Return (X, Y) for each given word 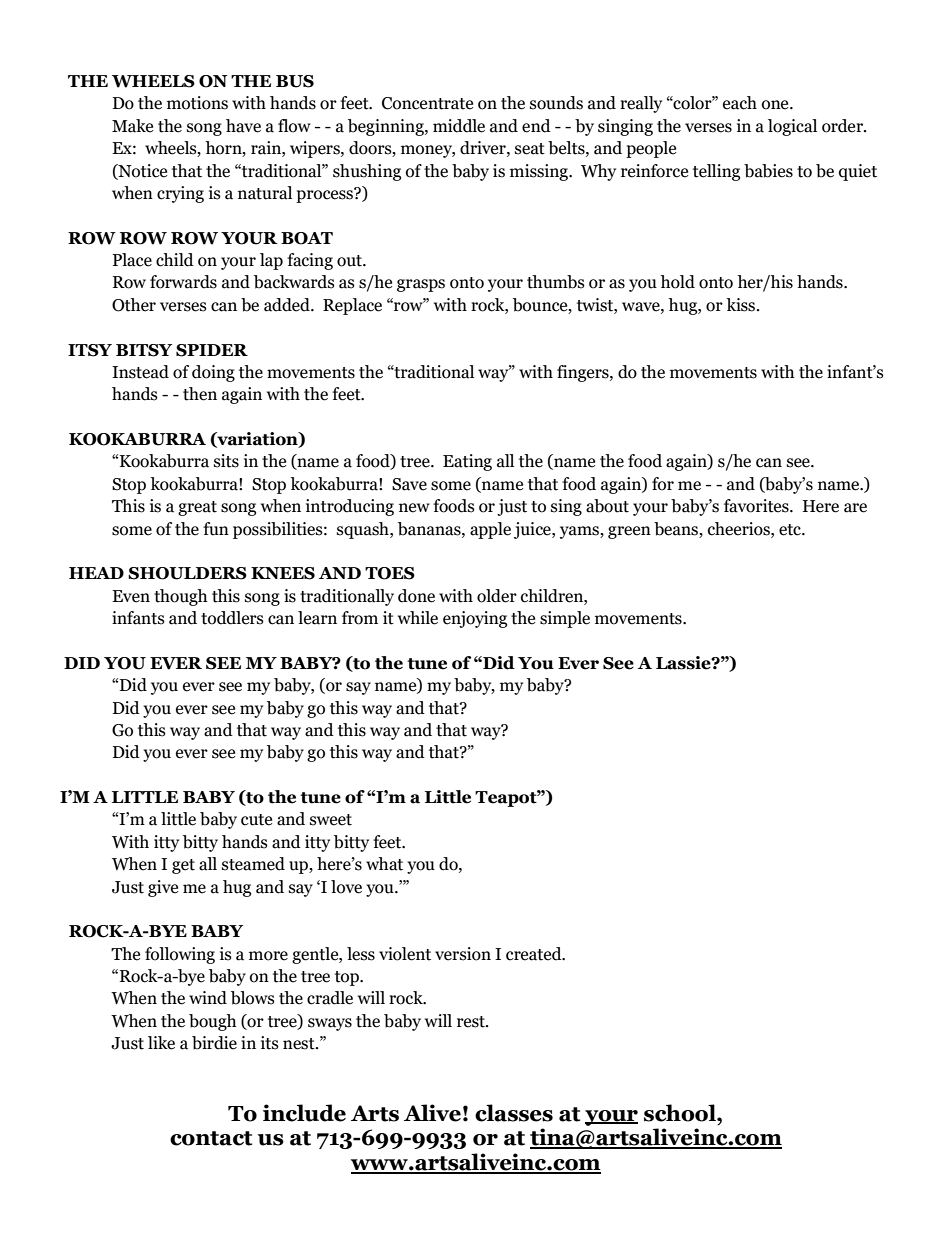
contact (211, 1138)
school (681, 1113)
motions (197, 103)
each (740, 103)
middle (459, 126)
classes (514, 1113)
